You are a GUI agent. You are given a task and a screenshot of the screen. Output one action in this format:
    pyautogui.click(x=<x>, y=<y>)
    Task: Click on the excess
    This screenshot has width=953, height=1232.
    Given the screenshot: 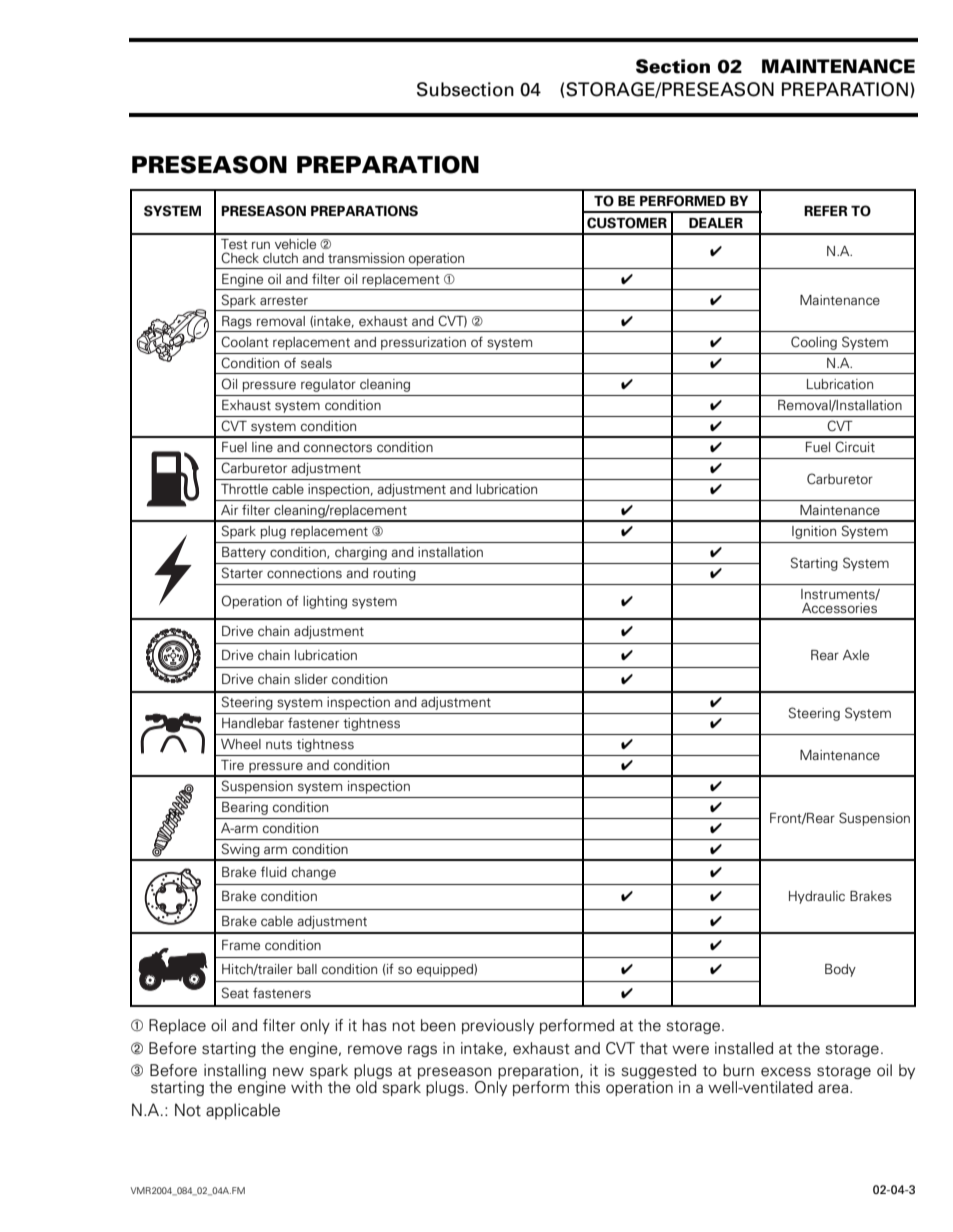 What is the action you would take?
    pyautogui.click(x=786, y=1072)
